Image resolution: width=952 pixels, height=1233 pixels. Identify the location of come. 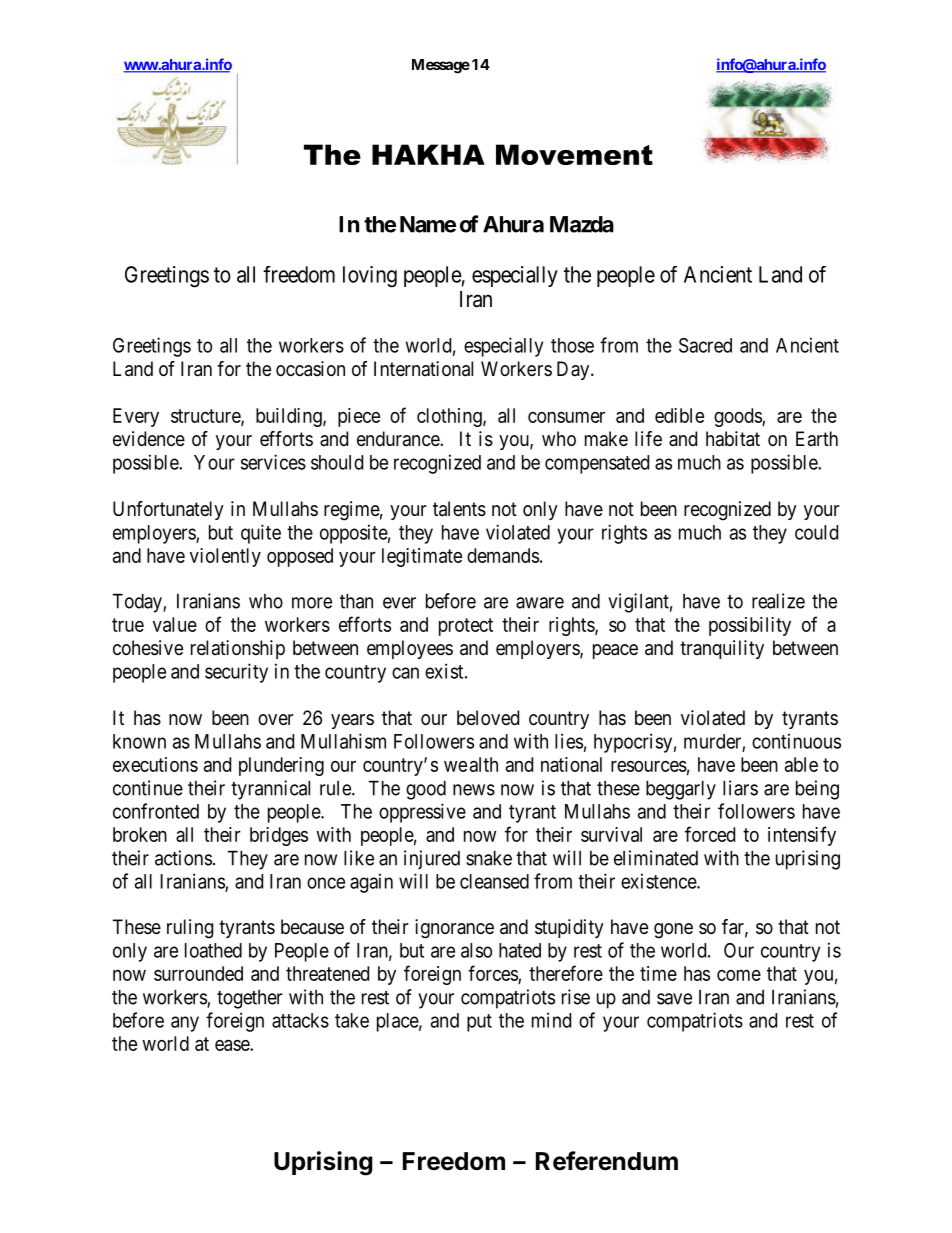
(739, 975).
